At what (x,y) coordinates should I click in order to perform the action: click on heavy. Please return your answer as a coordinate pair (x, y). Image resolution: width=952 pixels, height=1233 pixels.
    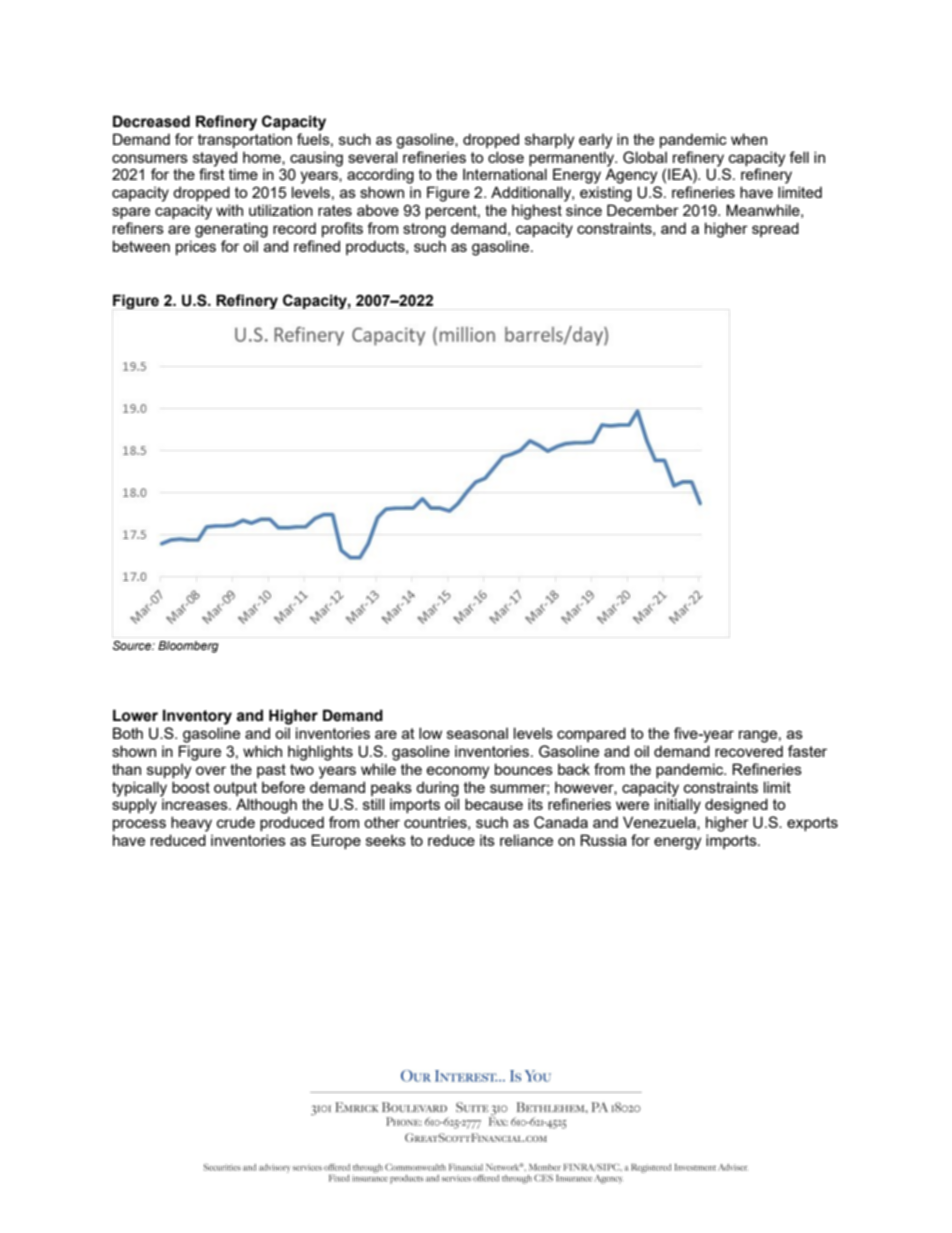
    Looking at the image, I should click on (191, 824).
